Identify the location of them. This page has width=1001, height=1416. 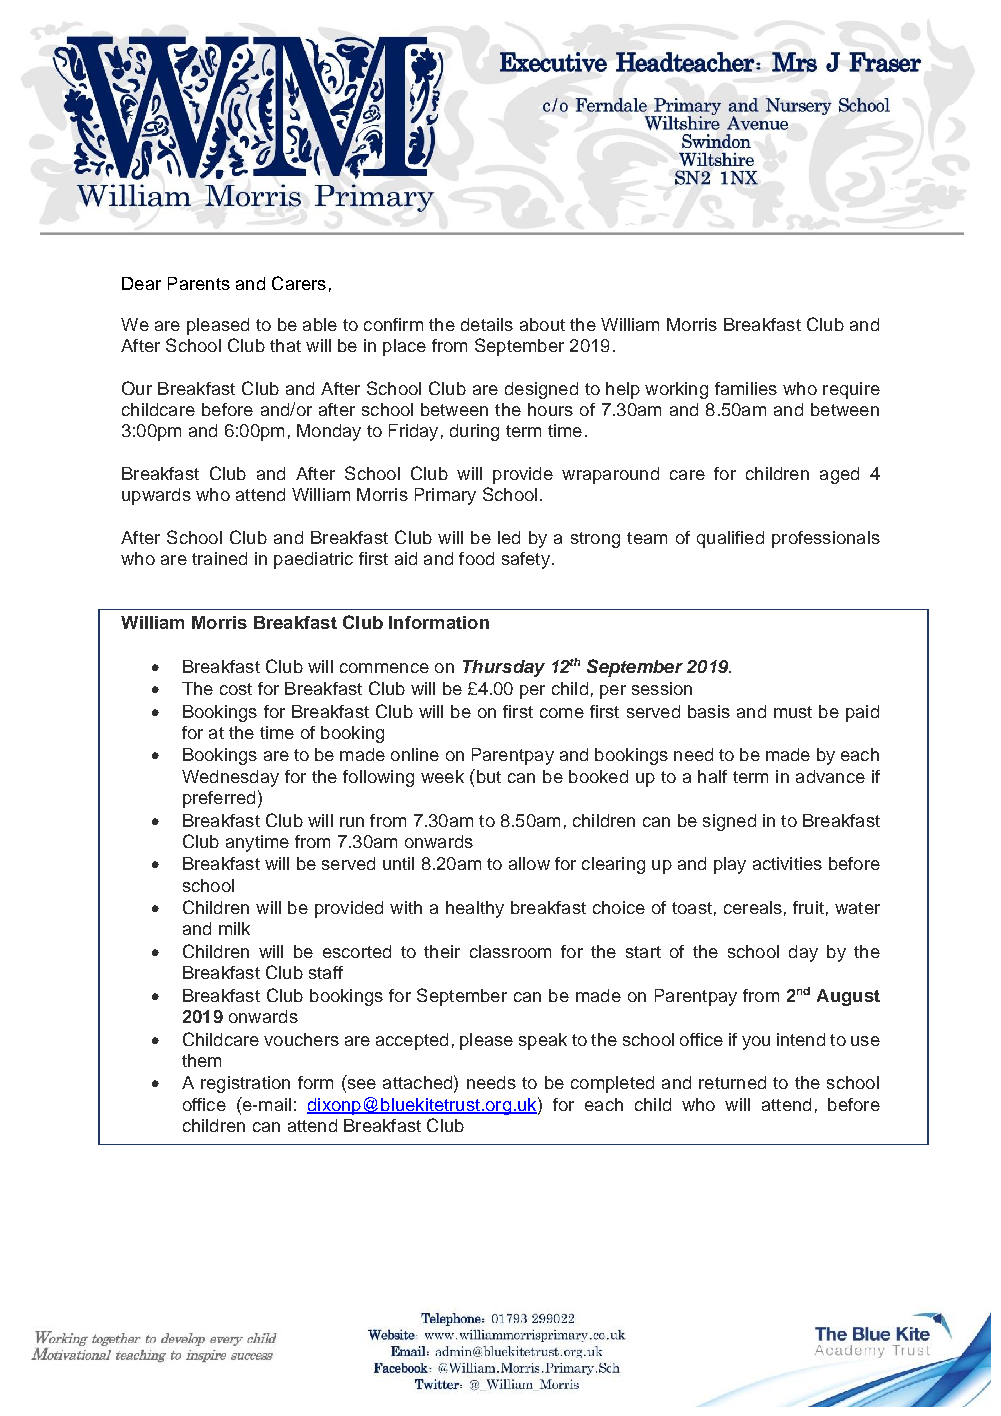
(201, 1060).
